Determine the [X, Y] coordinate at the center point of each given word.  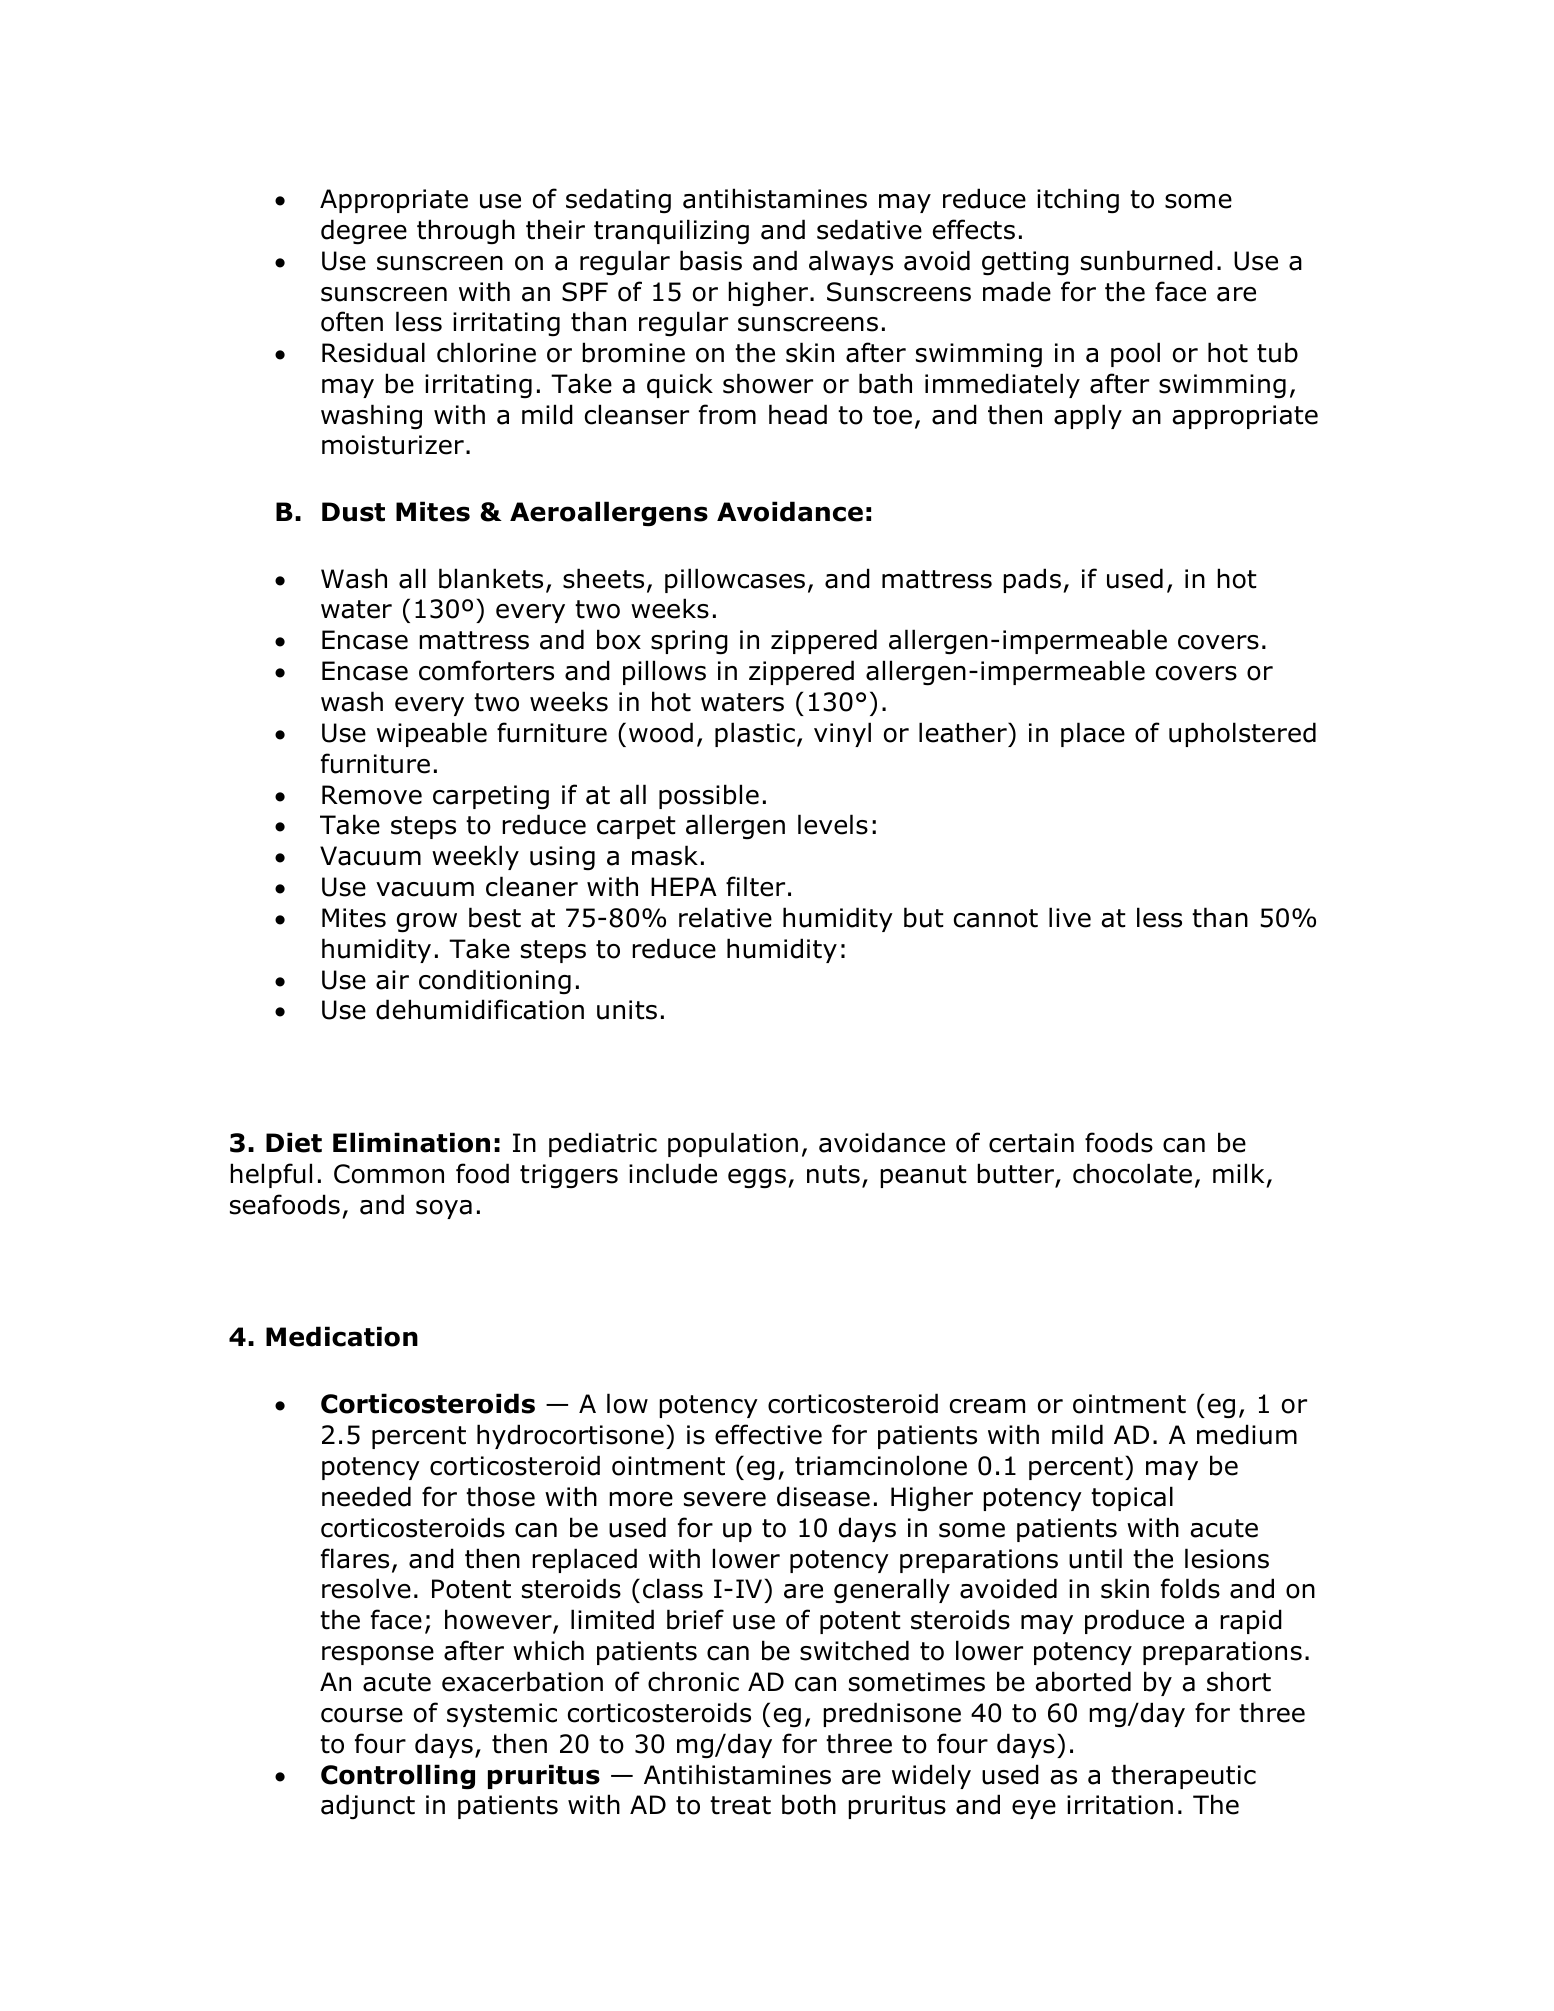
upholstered [1242, 734]
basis [711, 260]
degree [364, 232]
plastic [755, 734]
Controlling [398, 1777]
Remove [372, 795]
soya [444, 1209]
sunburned [1147, 260]
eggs [757, 1179]
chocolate [1132, 1173]
